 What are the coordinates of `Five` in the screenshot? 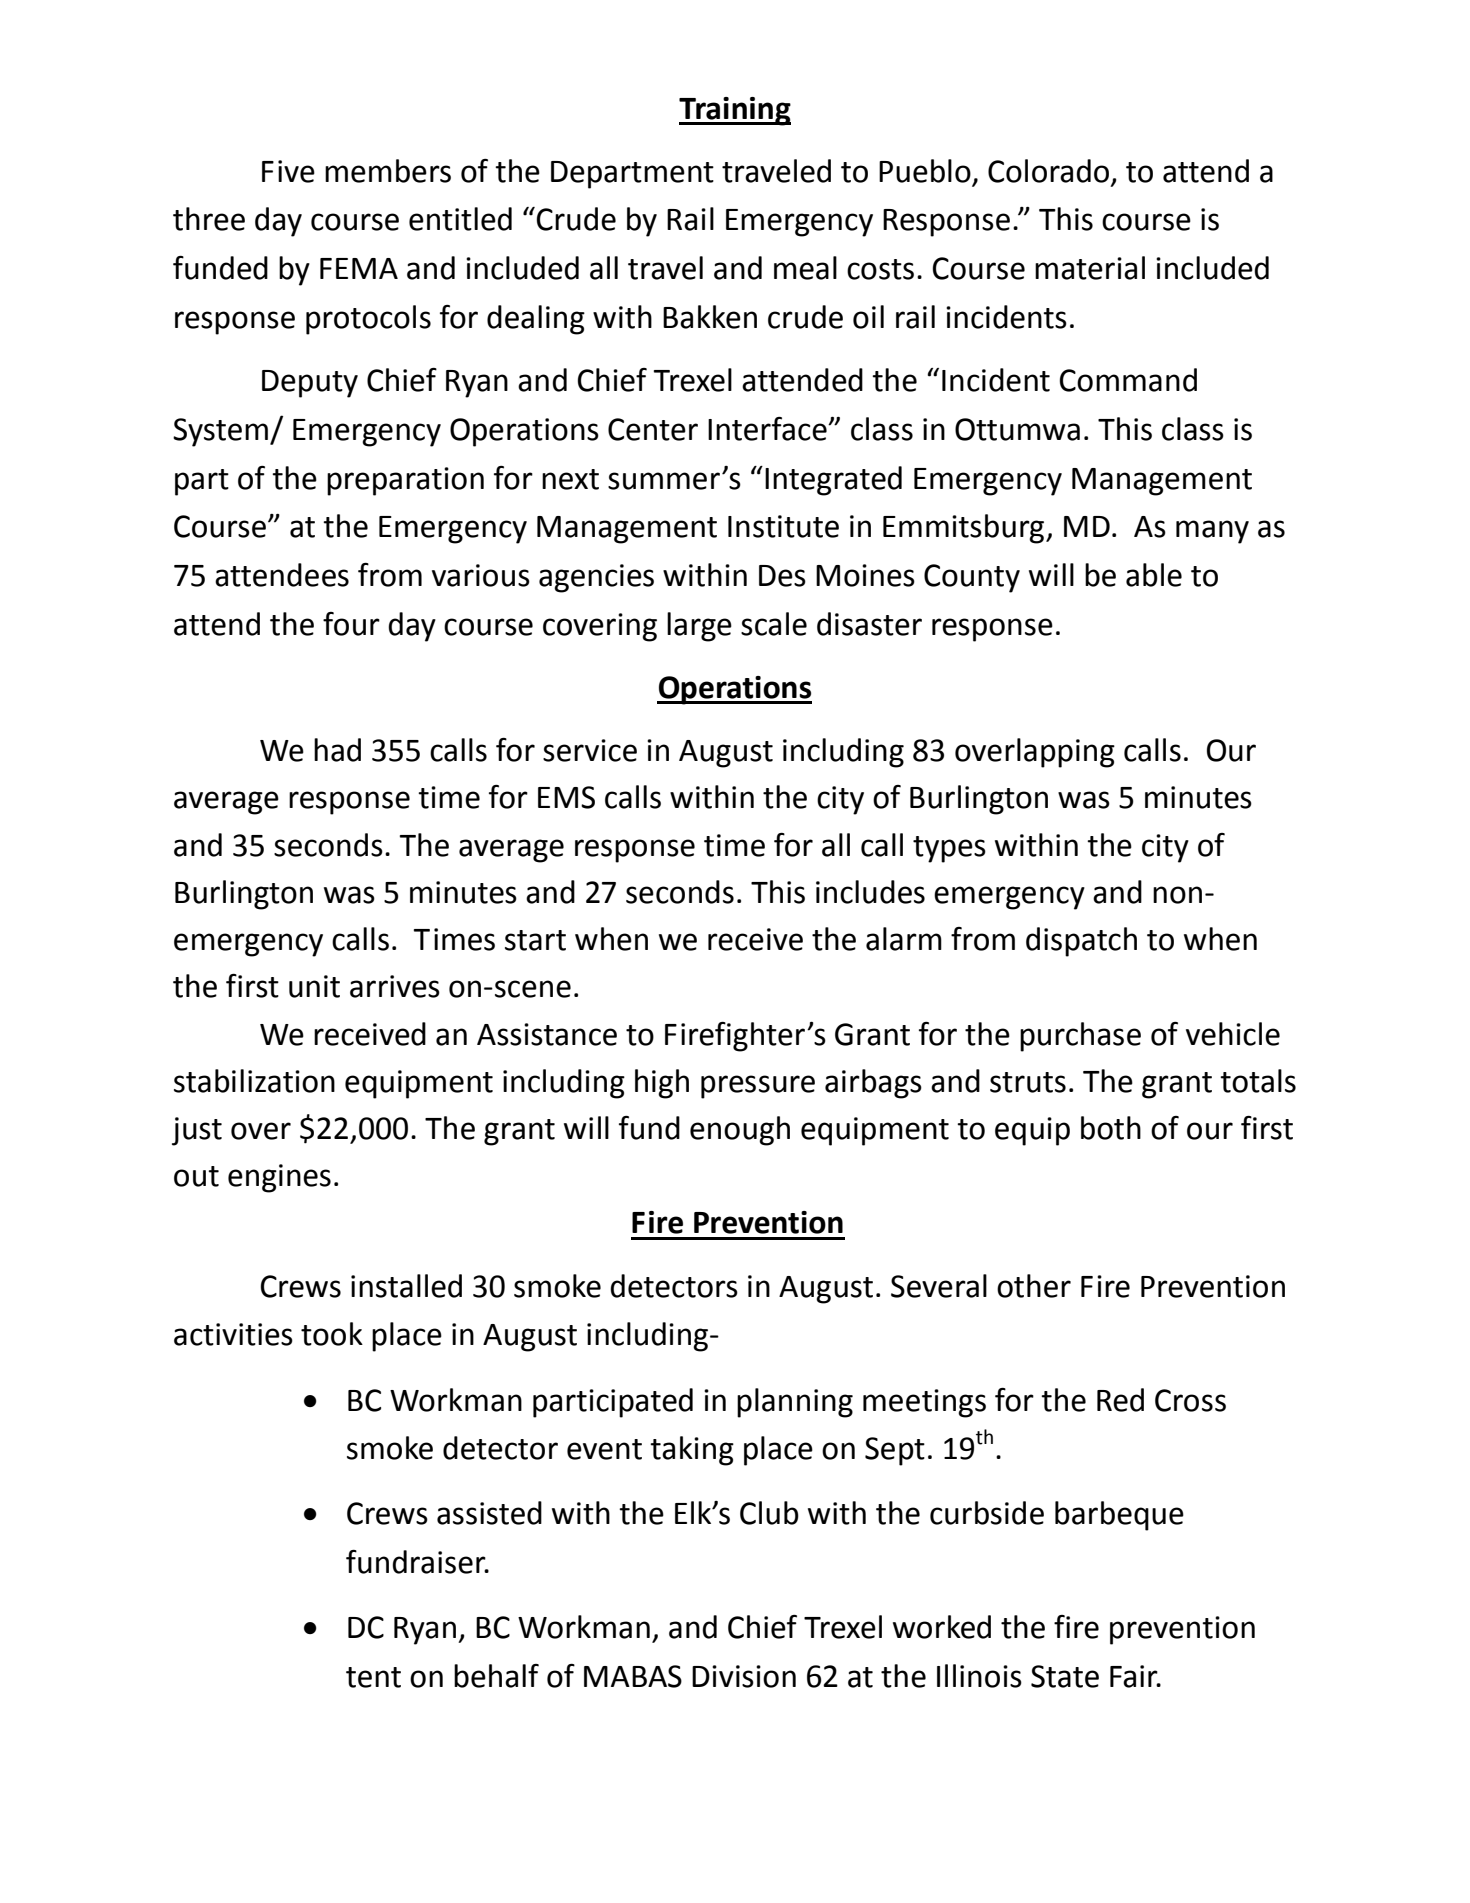 It's located at (288, 171).
